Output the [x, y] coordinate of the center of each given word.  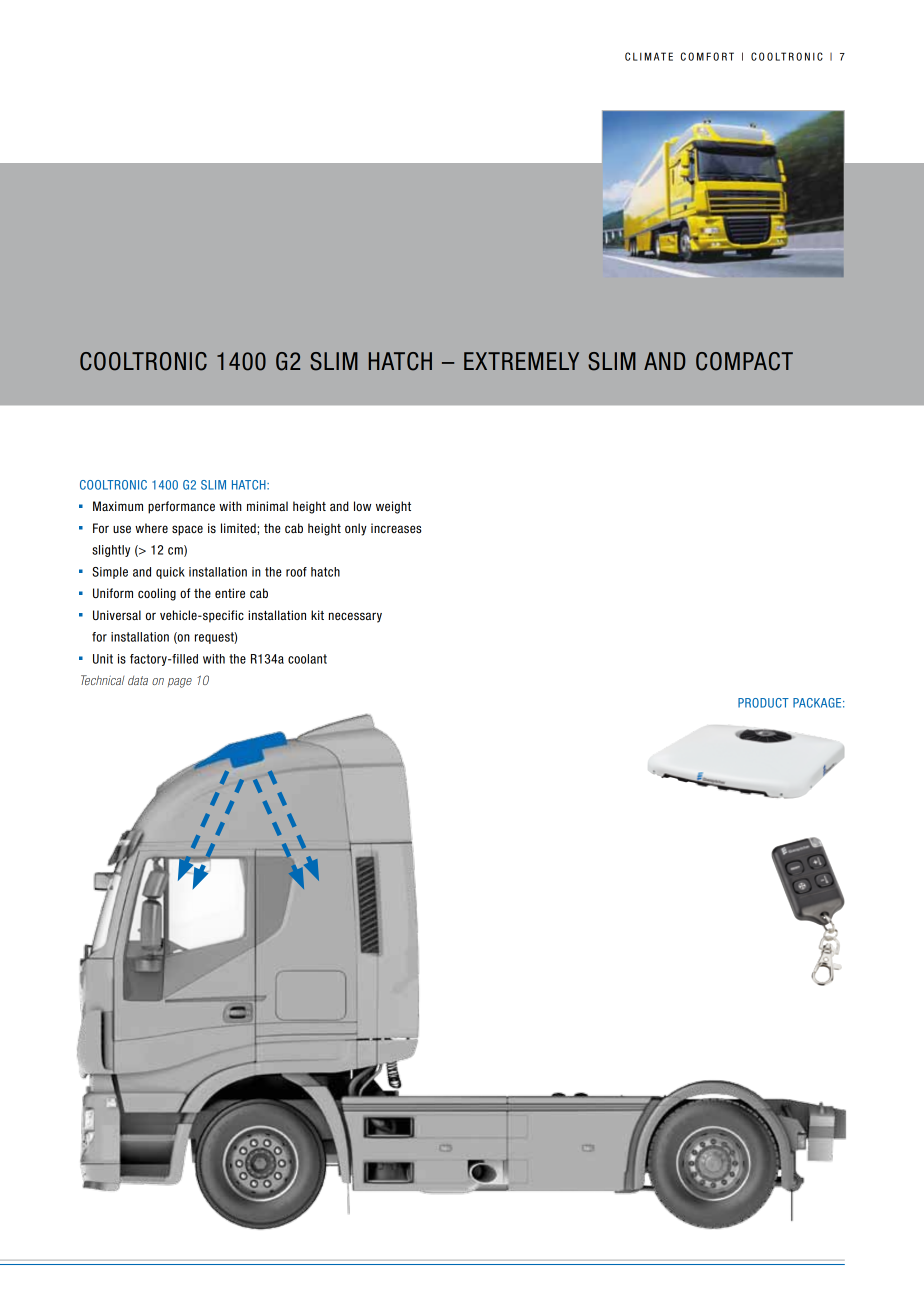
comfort [707, 56]
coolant [307, 659]
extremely [521, 361]
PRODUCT [763, 703]
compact [744, 361]
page [180, 683]
